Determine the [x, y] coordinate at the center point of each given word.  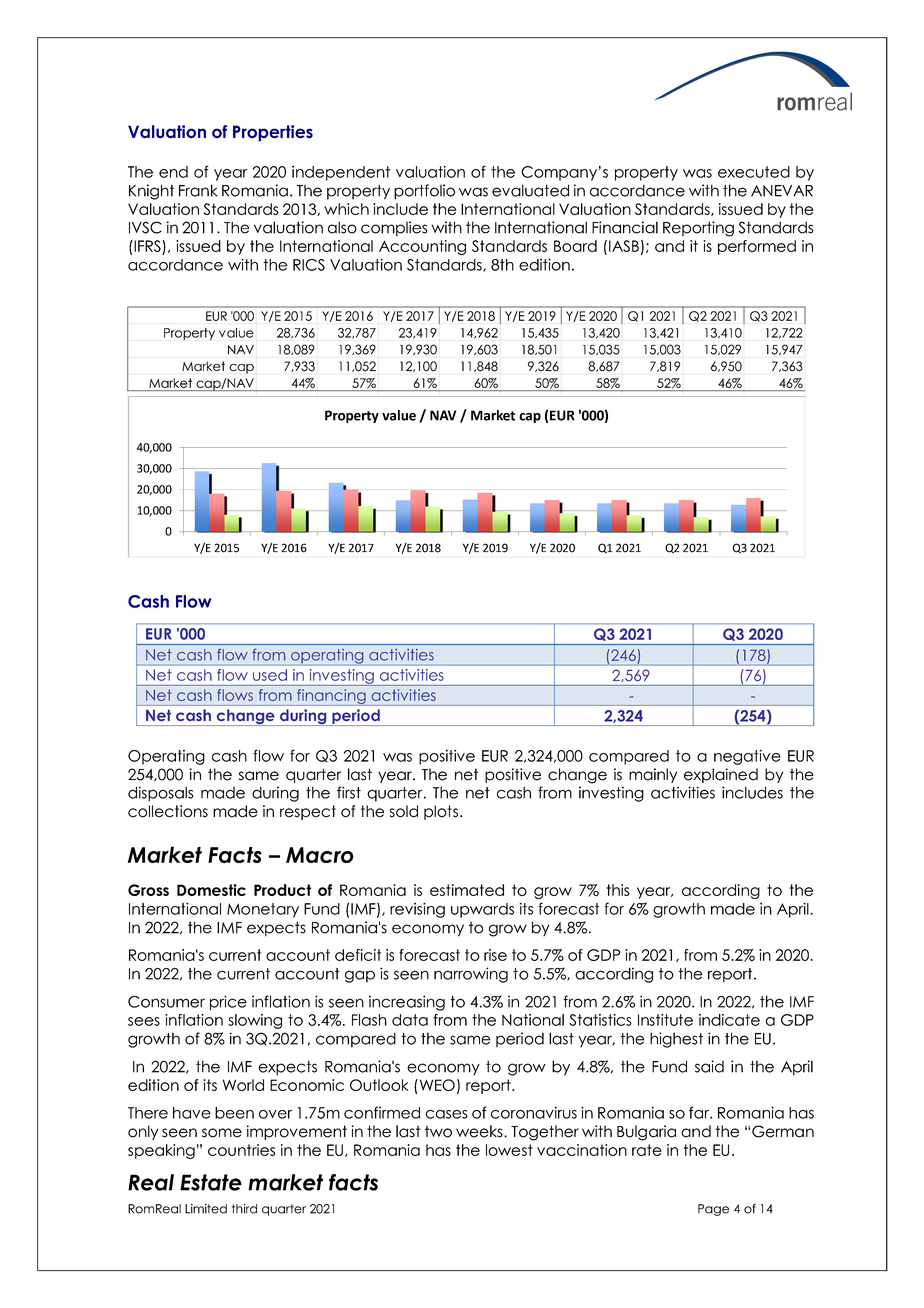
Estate [211, 1182]
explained [721, 775]
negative [747, 757]
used [270, 675]
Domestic [211, 890]
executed [754, 172]
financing [331, 697]
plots [442, 812]
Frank [198, 190]
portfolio [424, 192]
